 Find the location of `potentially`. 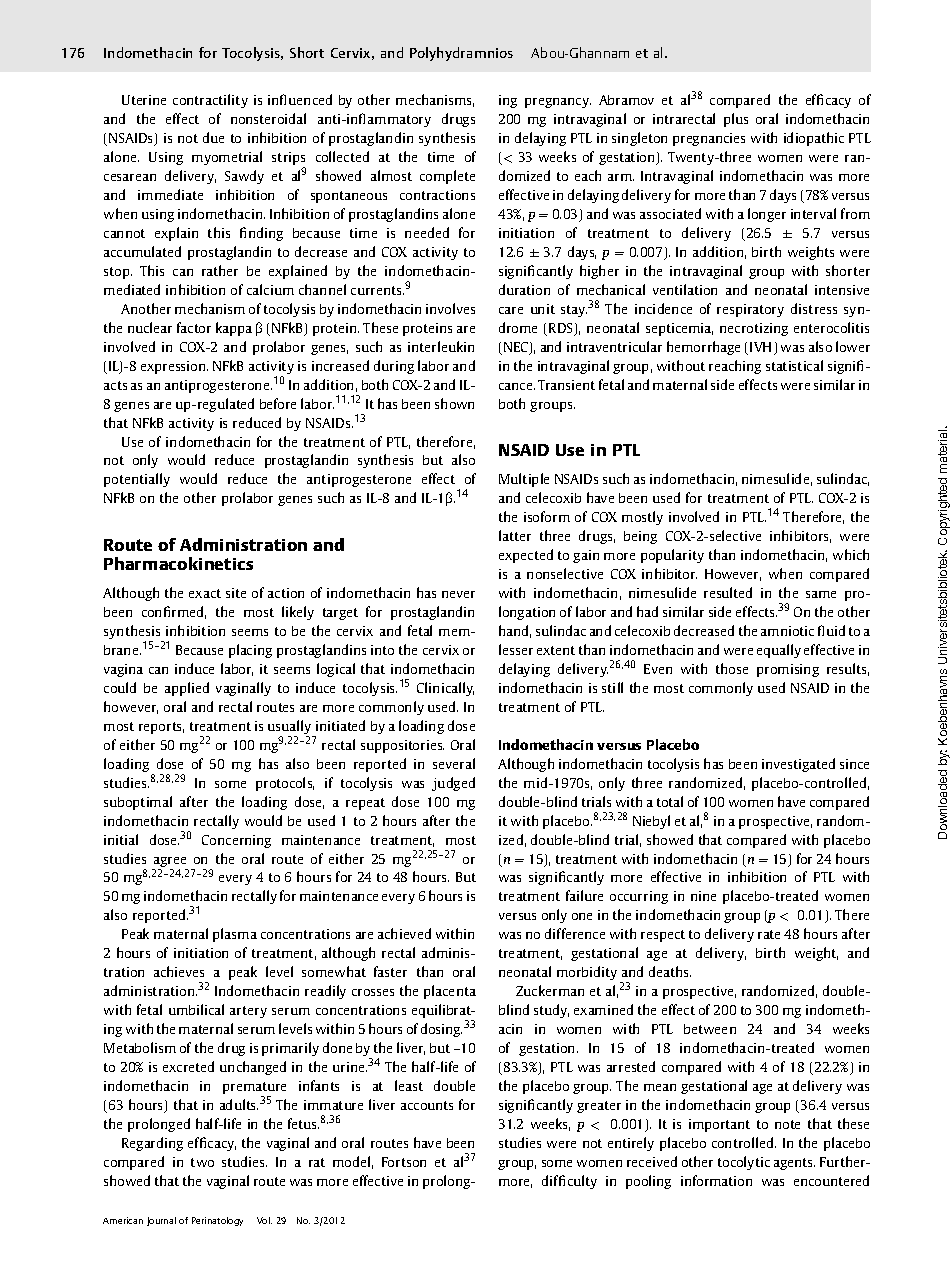

potentially is located at coordinates (137, 480).
